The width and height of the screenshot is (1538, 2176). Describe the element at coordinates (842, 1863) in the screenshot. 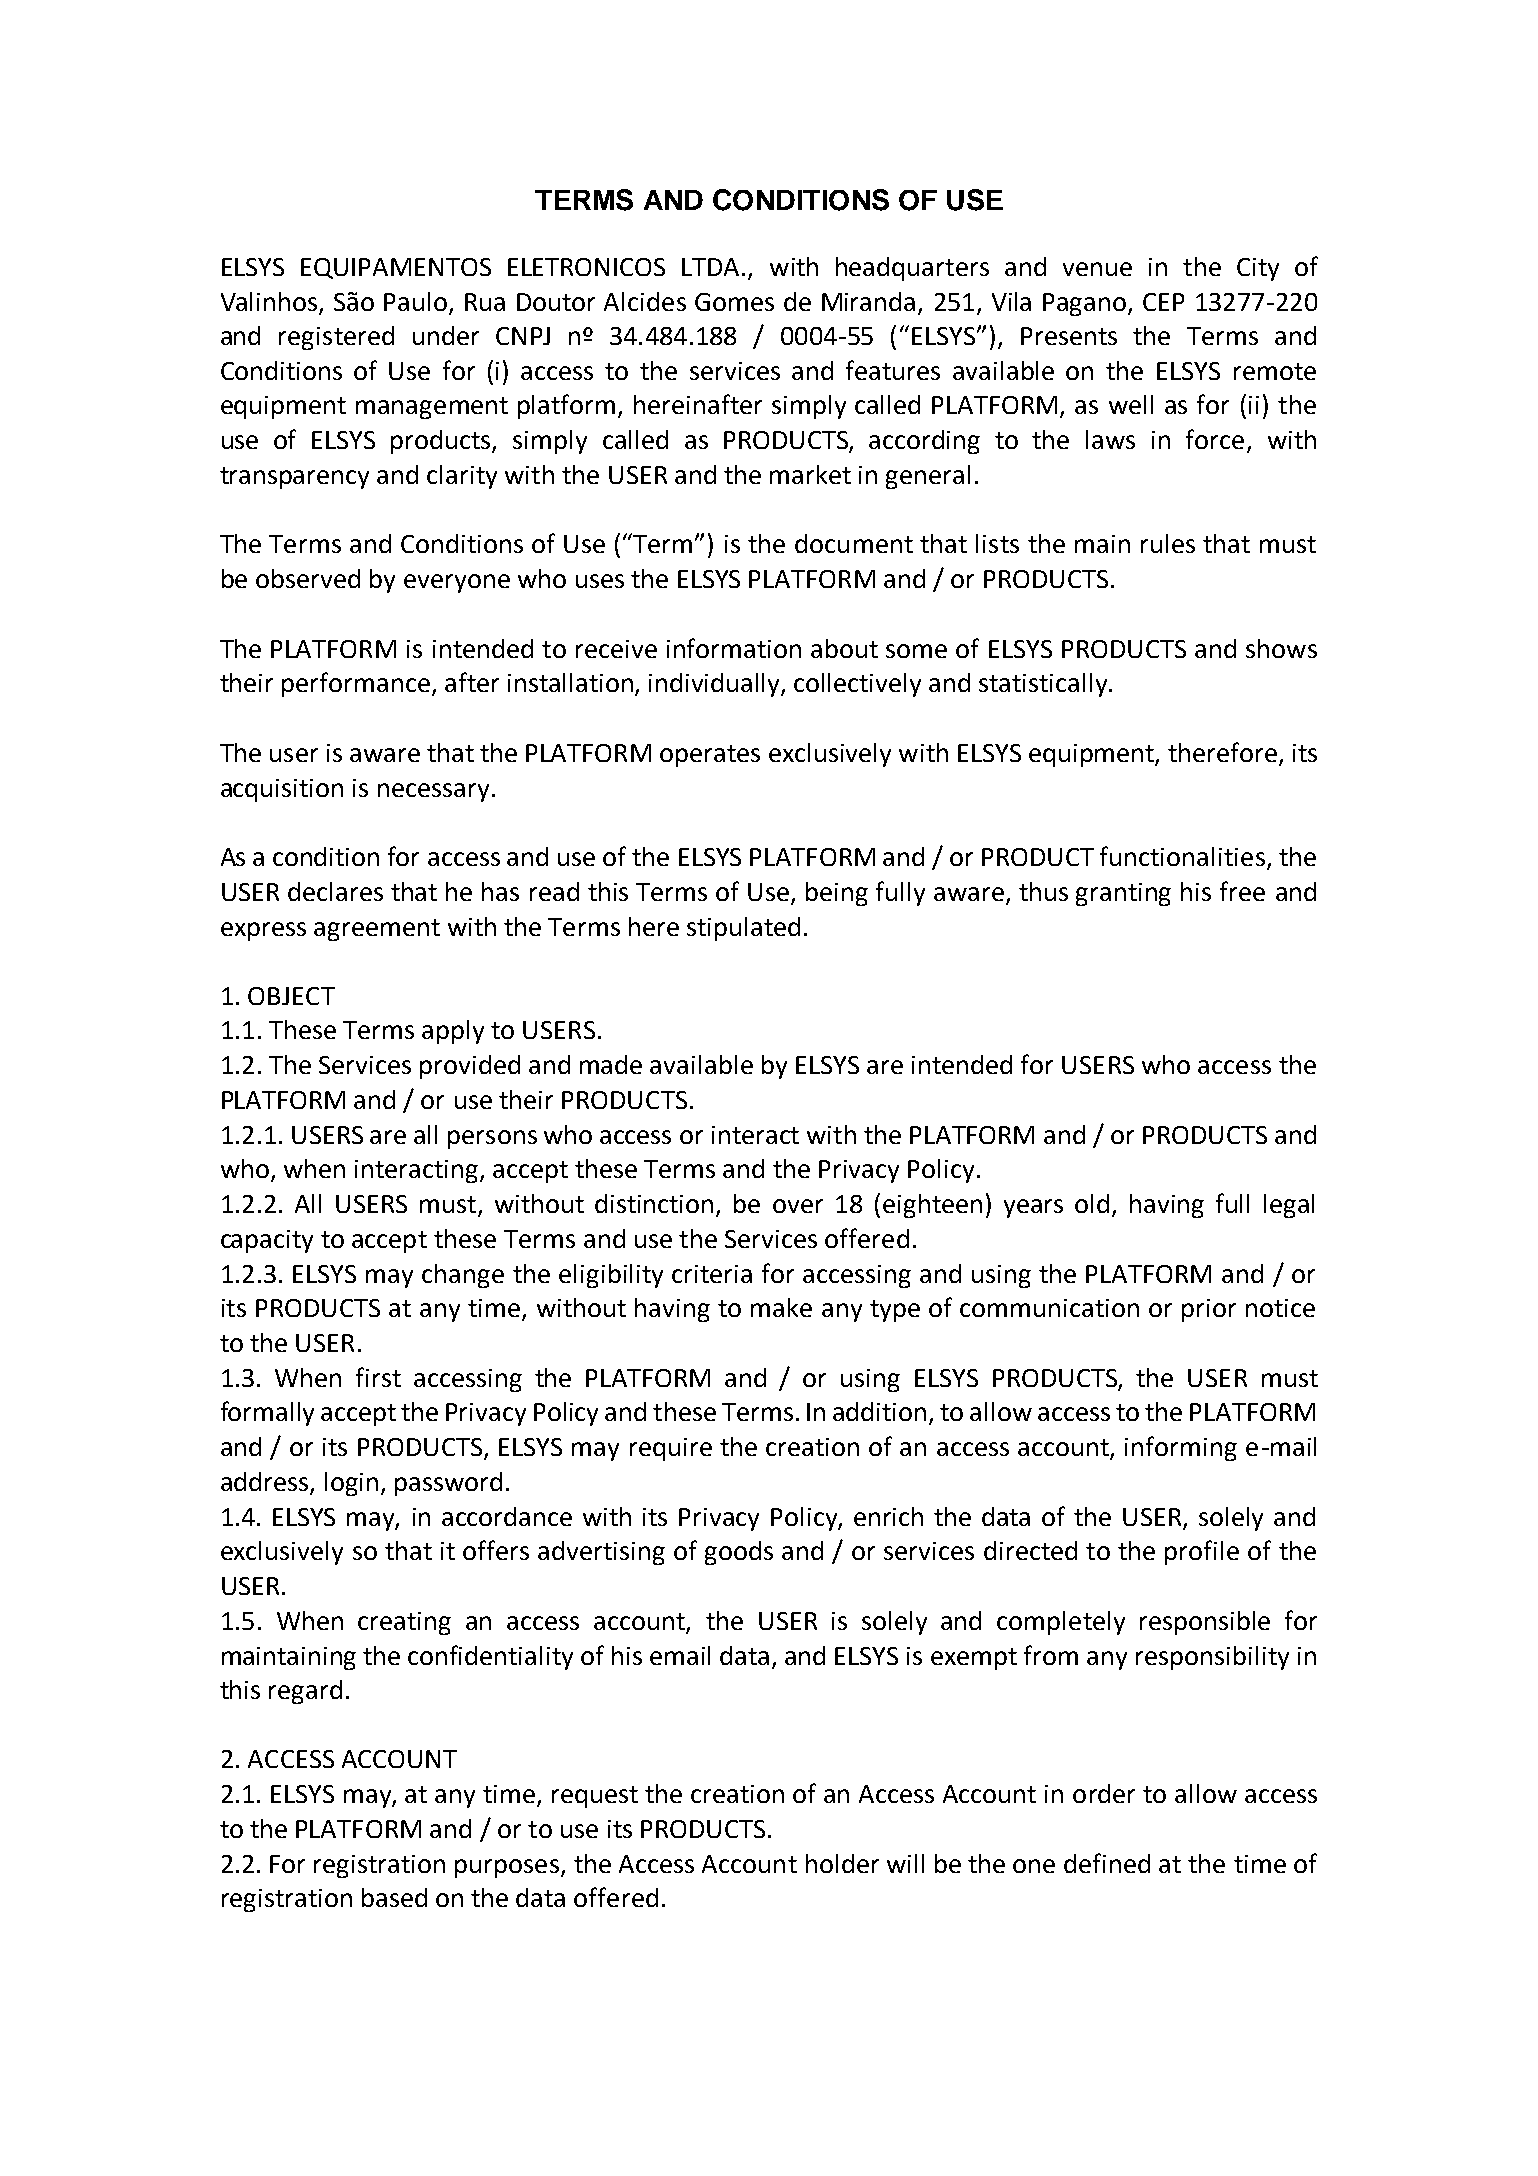

I see `holder` at that location.
